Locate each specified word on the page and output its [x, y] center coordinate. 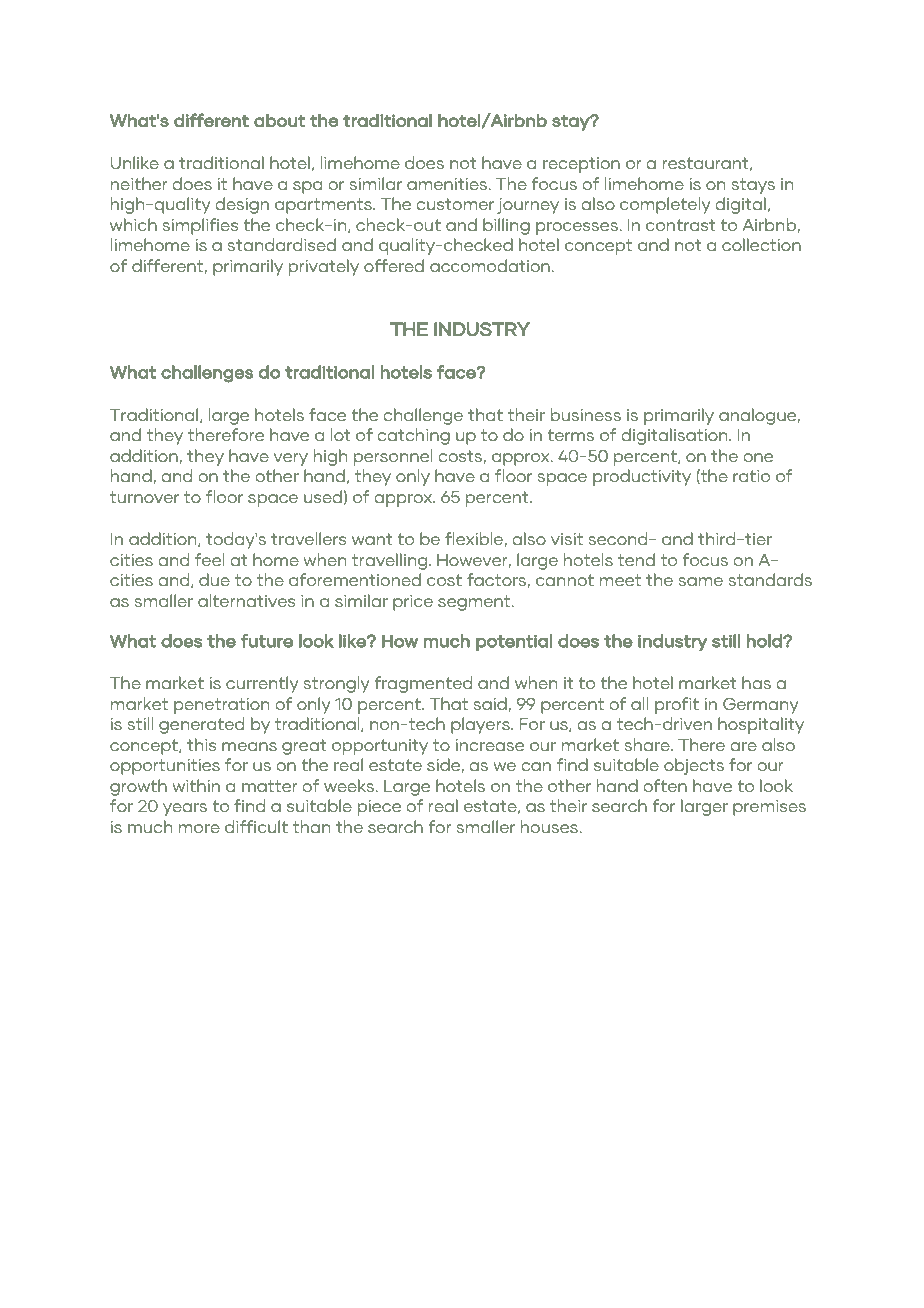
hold [765, 641]
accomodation [491, 265]
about [279, 120]
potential [514, 642]
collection [761, 244]
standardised [282, 244]
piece [379, 808]
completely [665, 205]
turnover [144, 497]
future [267, 641]
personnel [393, 457]
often [665, 785]
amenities [448, 184]
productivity [642, 477]
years [185, 809]
